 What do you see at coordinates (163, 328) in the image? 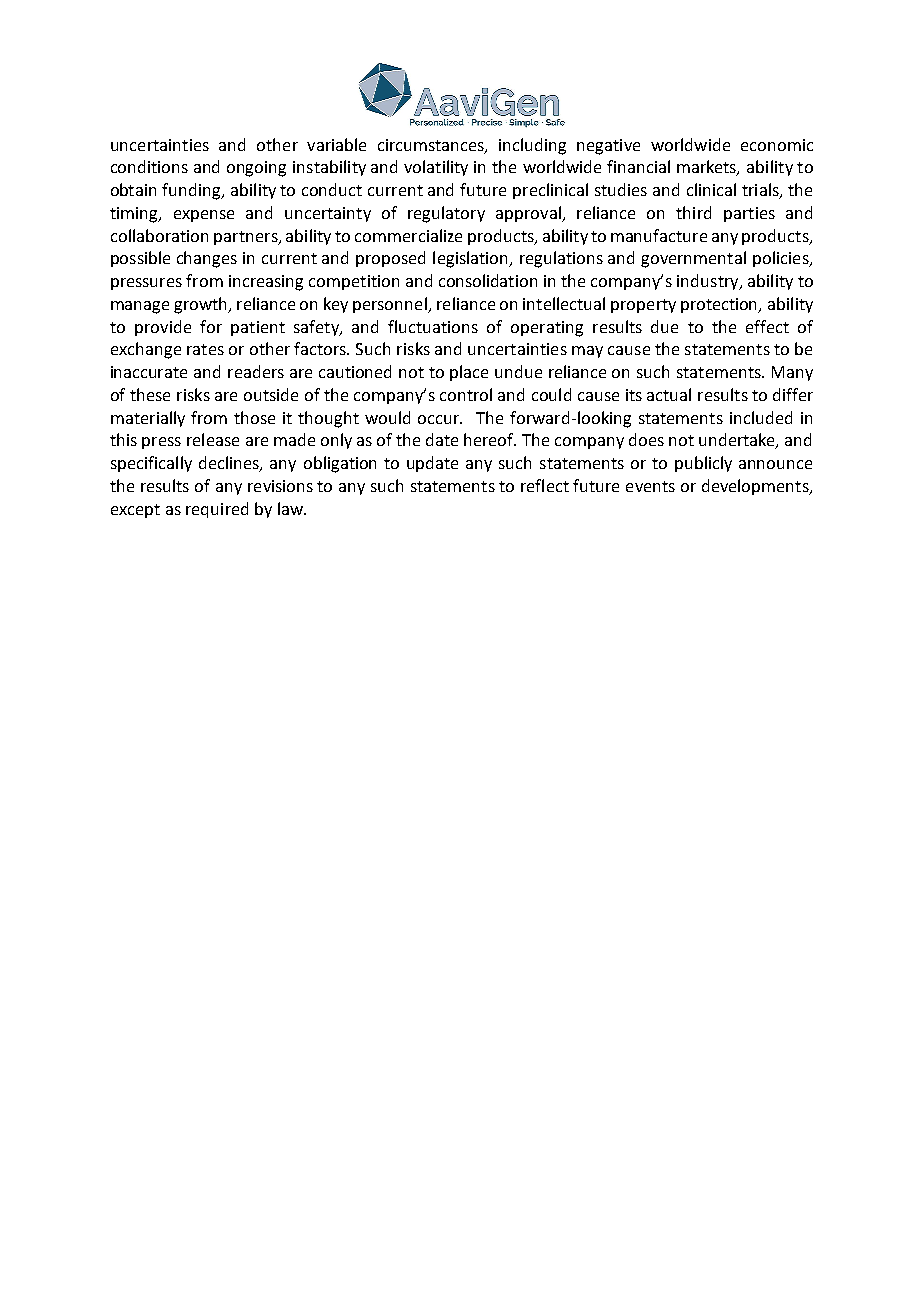
I see `provide` at bounding box center [163, 328].
